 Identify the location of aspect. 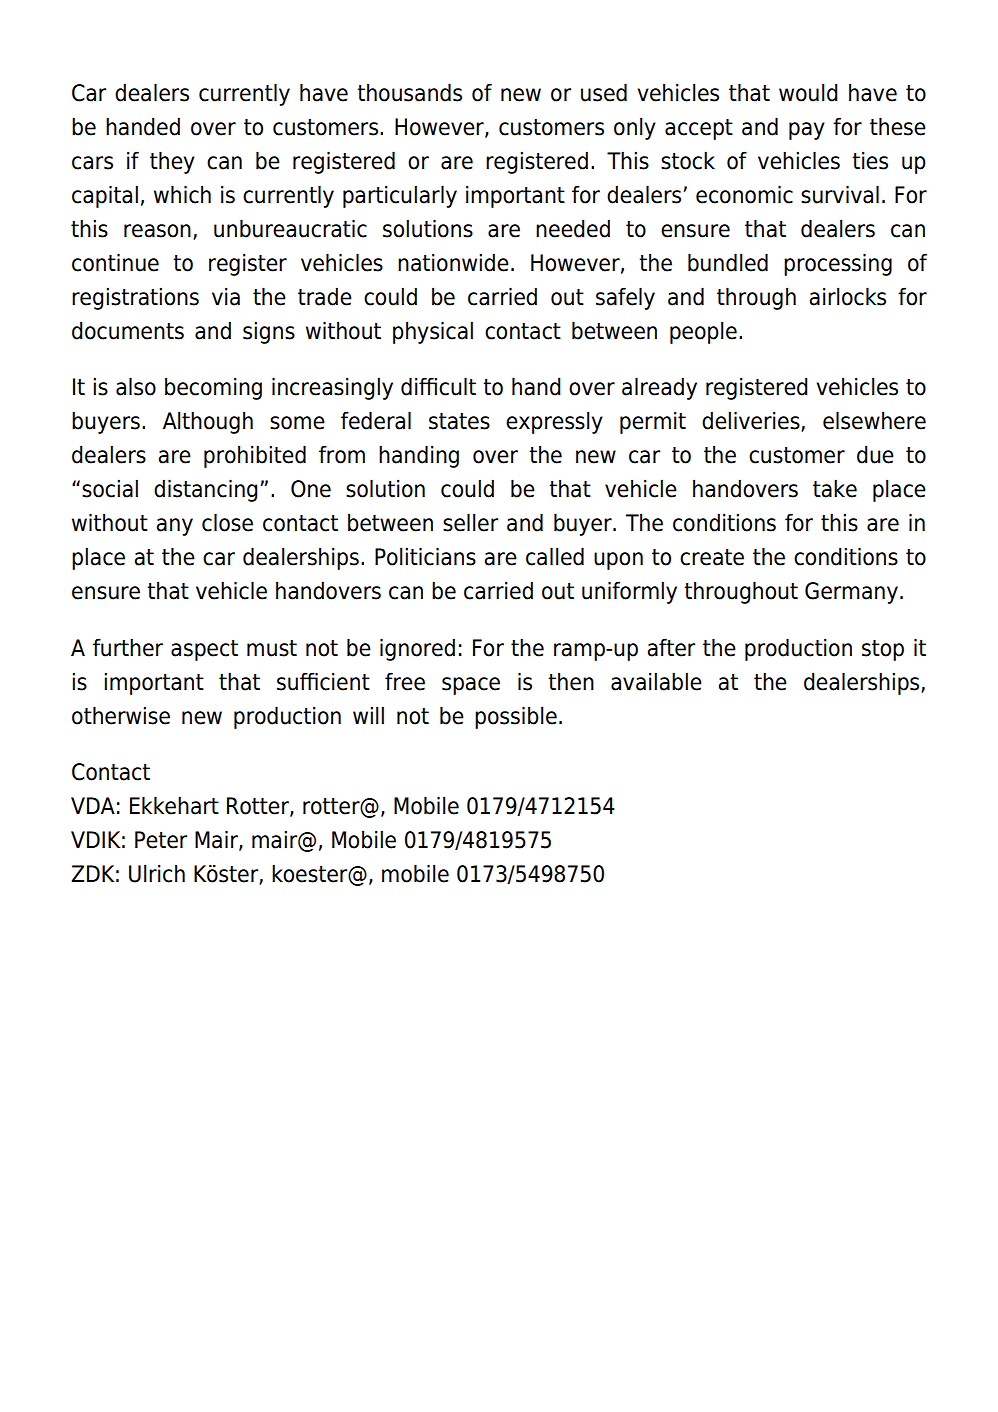
(204, 650).
